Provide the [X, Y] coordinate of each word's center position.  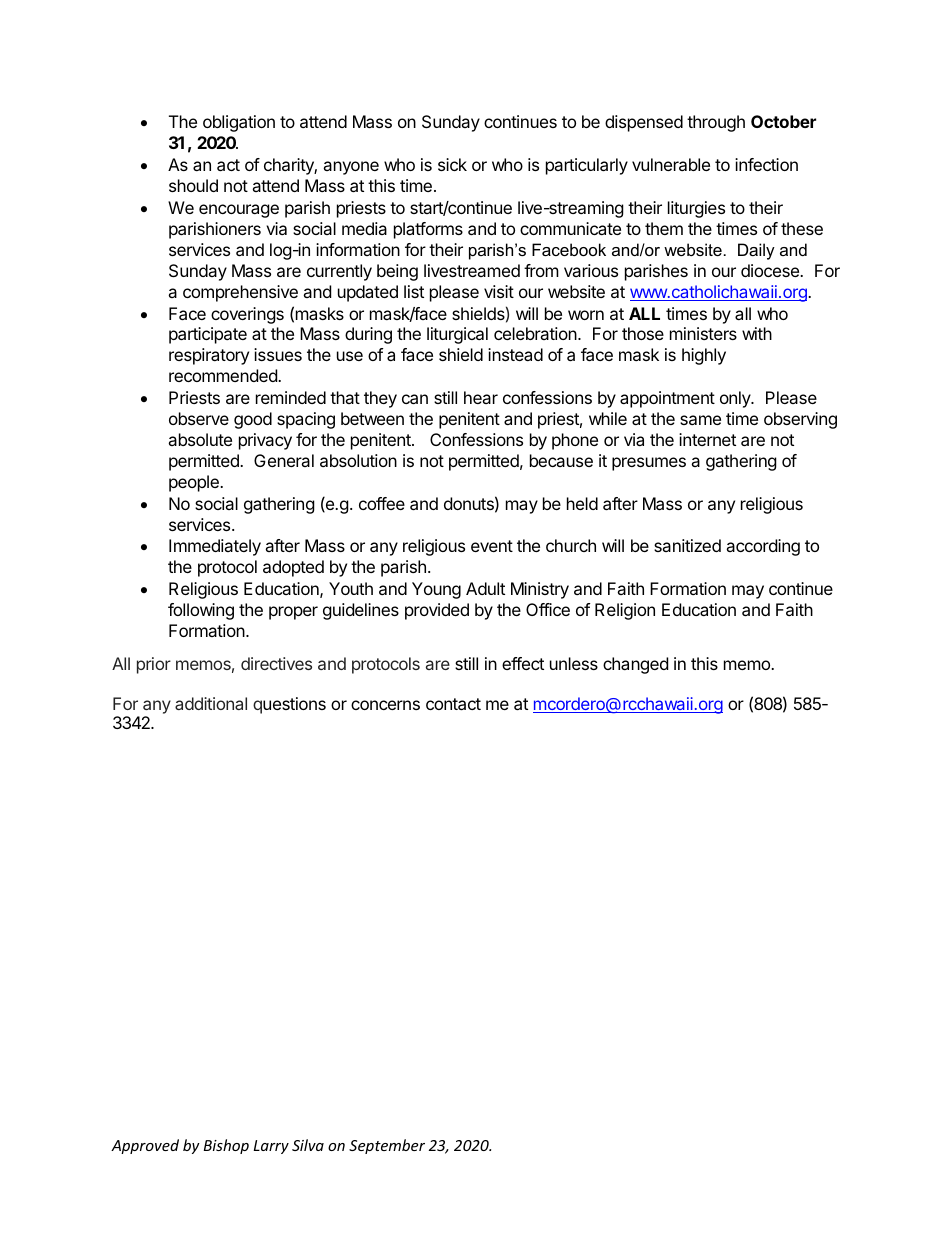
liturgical [457, 335]
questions [289, 705]
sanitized [687, 545]
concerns [385, 705]
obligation [239, 123]
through [716, 123]
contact [453, 704]
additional [211, 703]
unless [574, 663]
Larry [271, 1147]
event [492, 546]
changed [635, 665]
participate [208, 335]
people [195, 483]
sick [452, 164]
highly [704, 356]
